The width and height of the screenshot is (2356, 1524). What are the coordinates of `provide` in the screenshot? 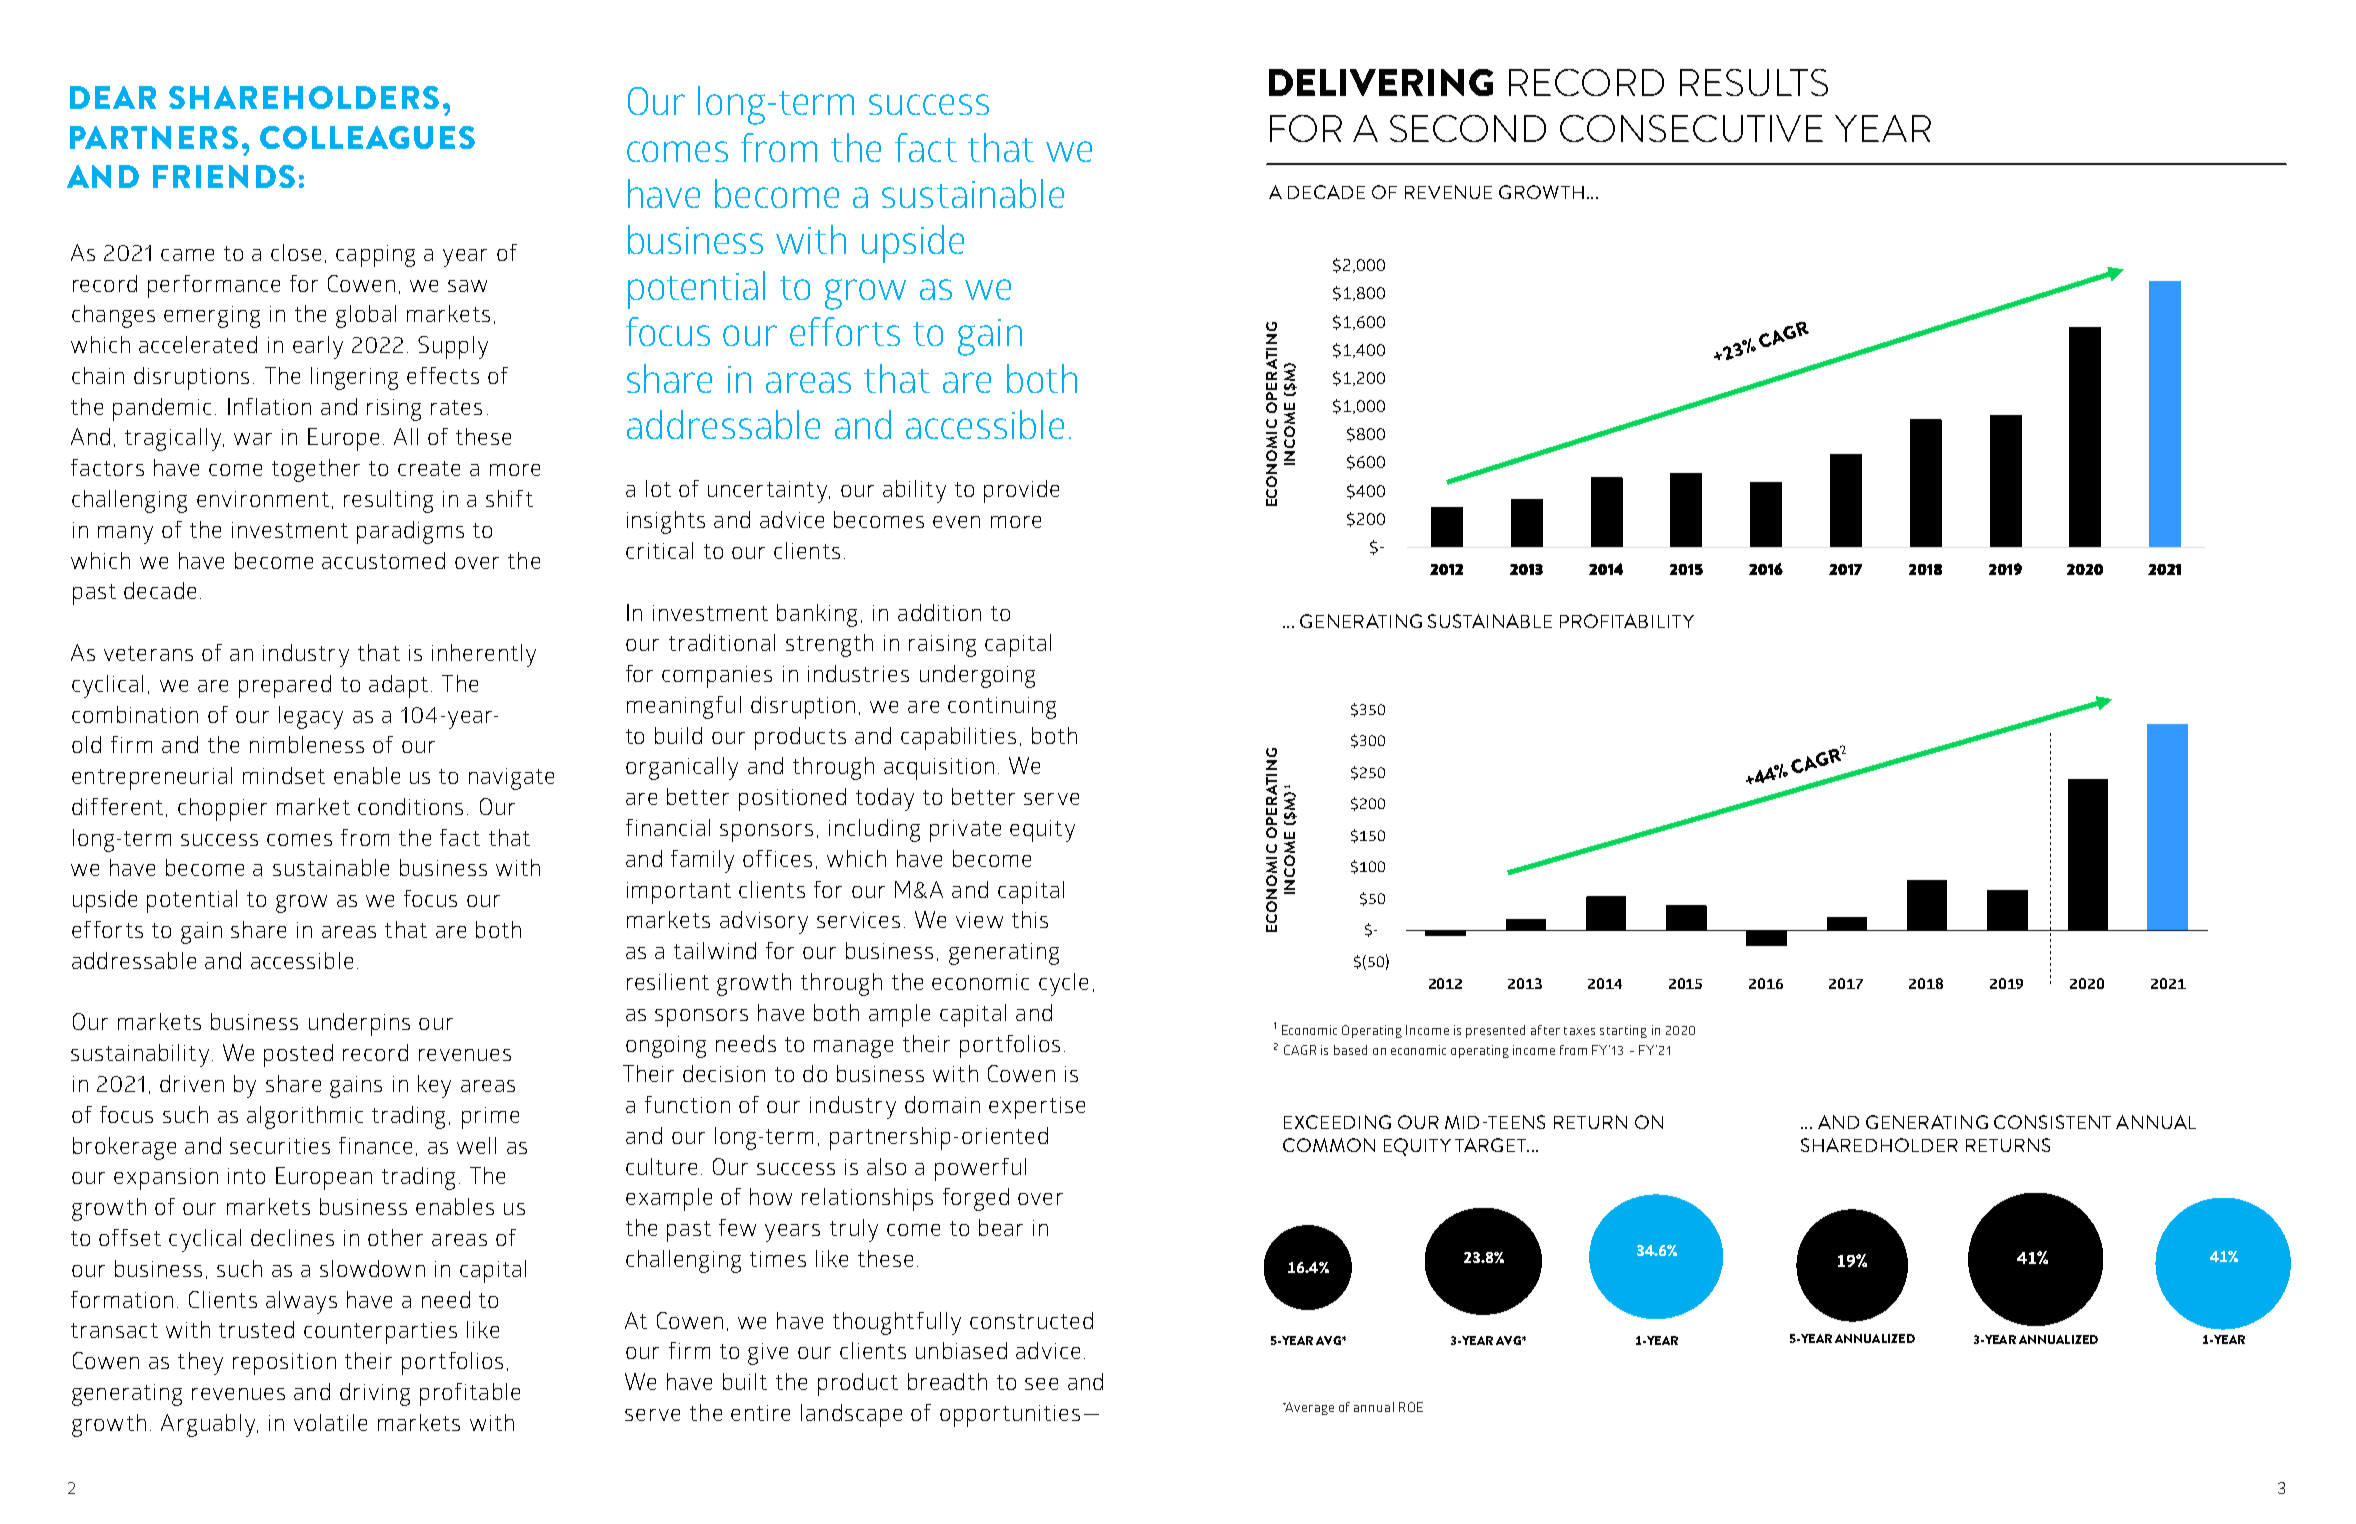 It's located at (1021, 491).
